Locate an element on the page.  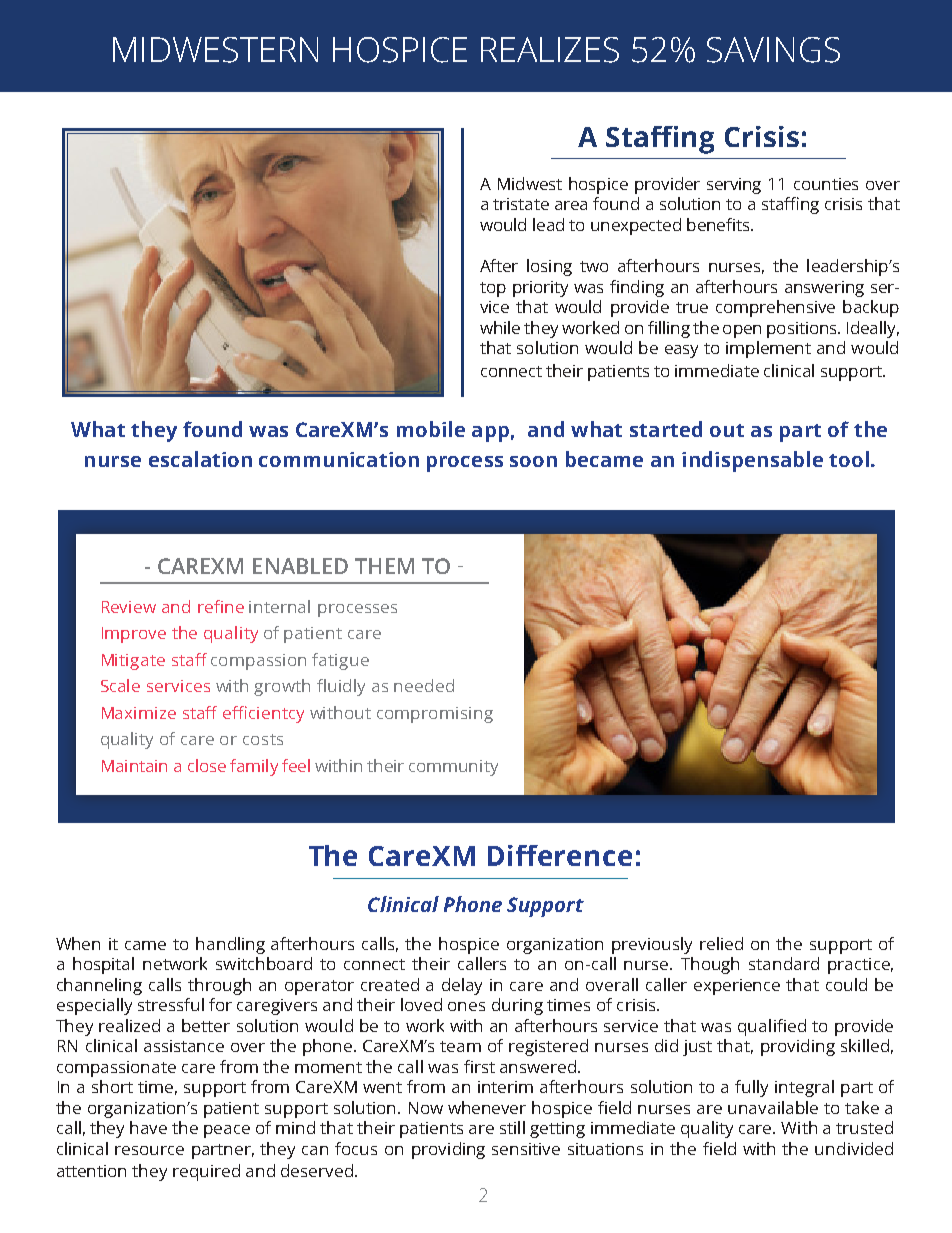
REALIZES is located at coordinates (550, 50).
